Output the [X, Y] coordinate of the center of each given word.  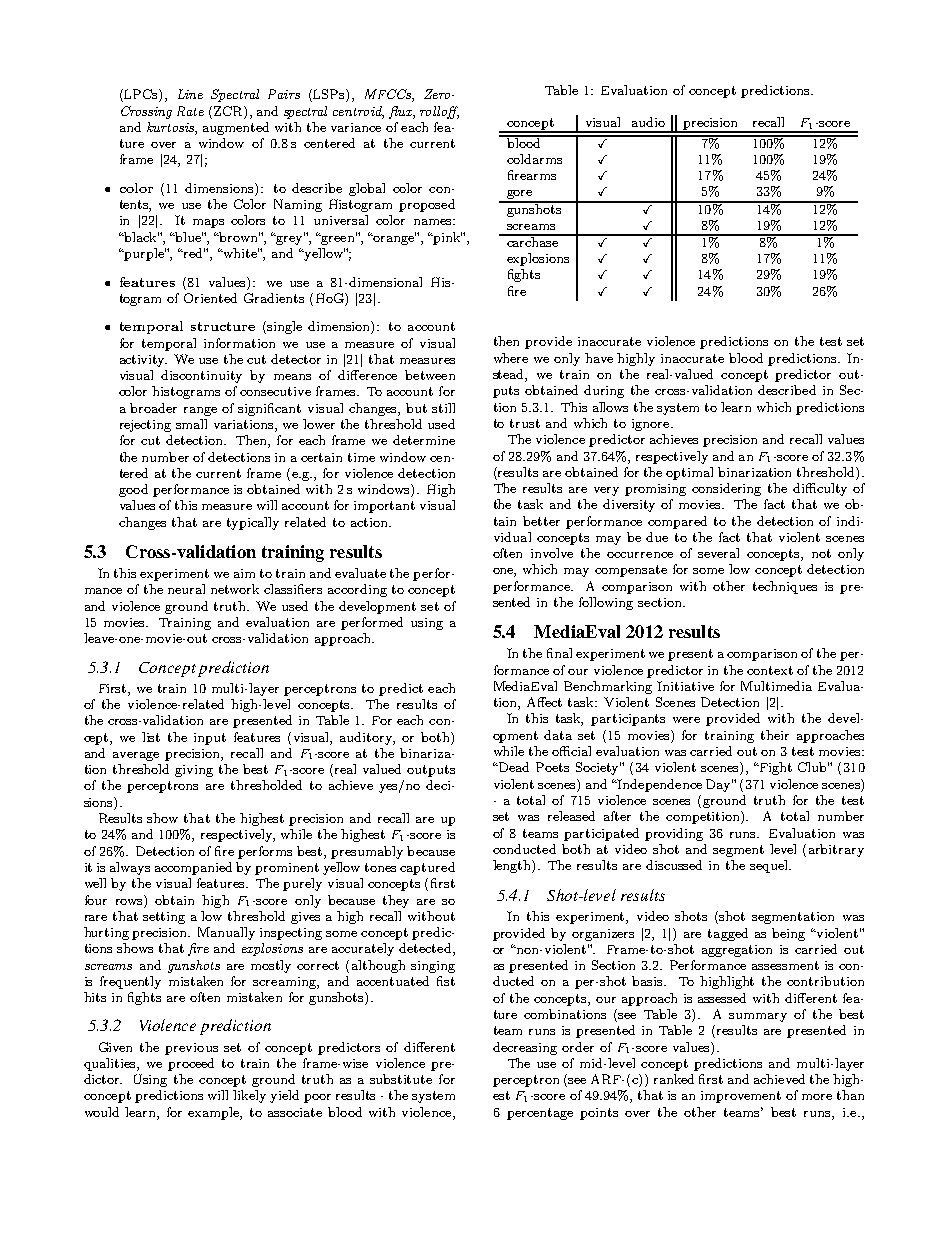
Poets [552, 767]
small [191, 424]
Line [190, 94]
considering [726, 489]
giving [194, 771]
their [775, 735]
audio [648, 122]
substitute [401, 1079]
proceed [191, 1064]
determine [424, 440]
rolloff [439, 112]
